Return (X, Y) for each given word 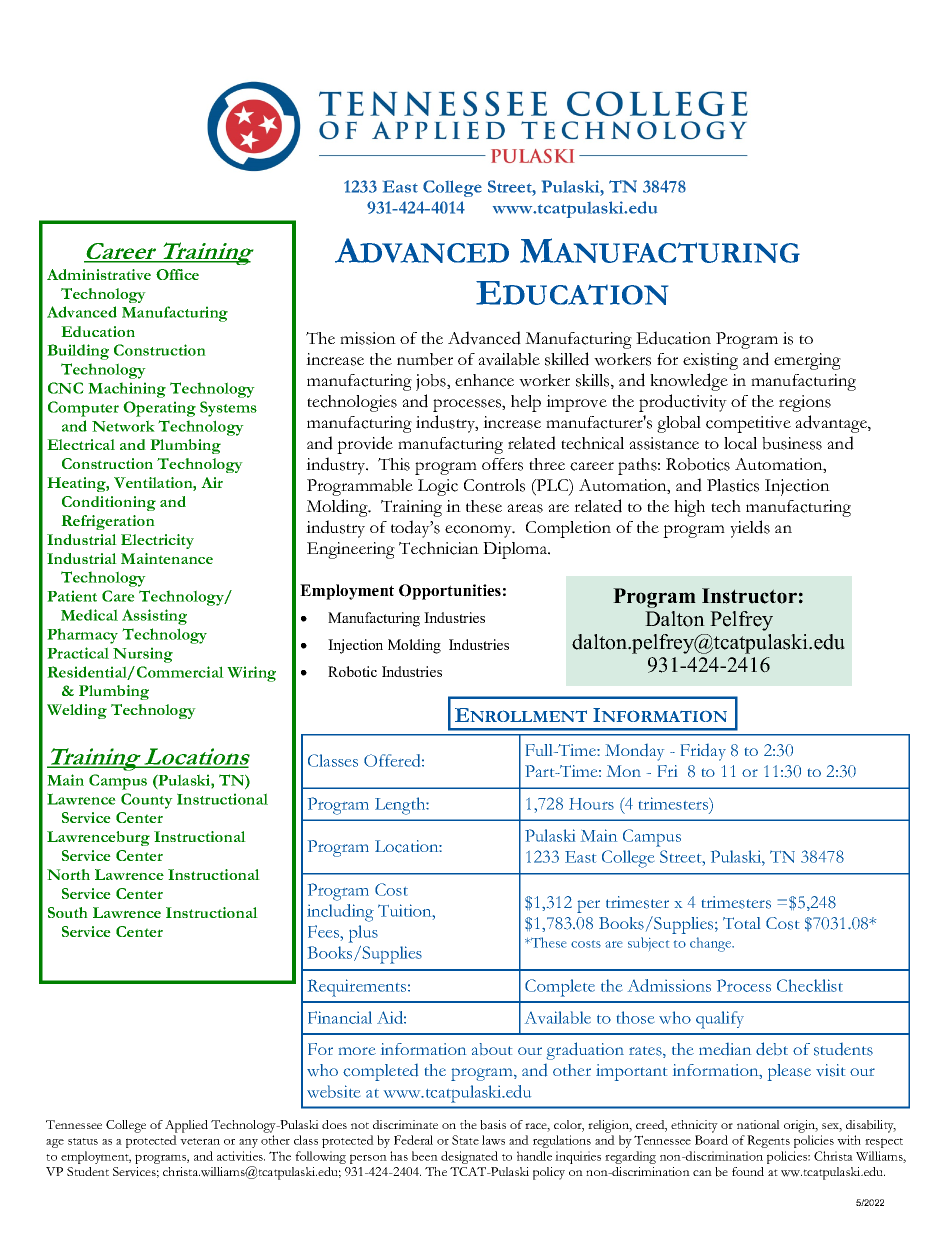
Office (177, 274)
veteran (200, 1141)
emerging (807, 361)
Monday (634, 752)
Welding (77, 711)
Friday (703, 752)
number (425, 359)
